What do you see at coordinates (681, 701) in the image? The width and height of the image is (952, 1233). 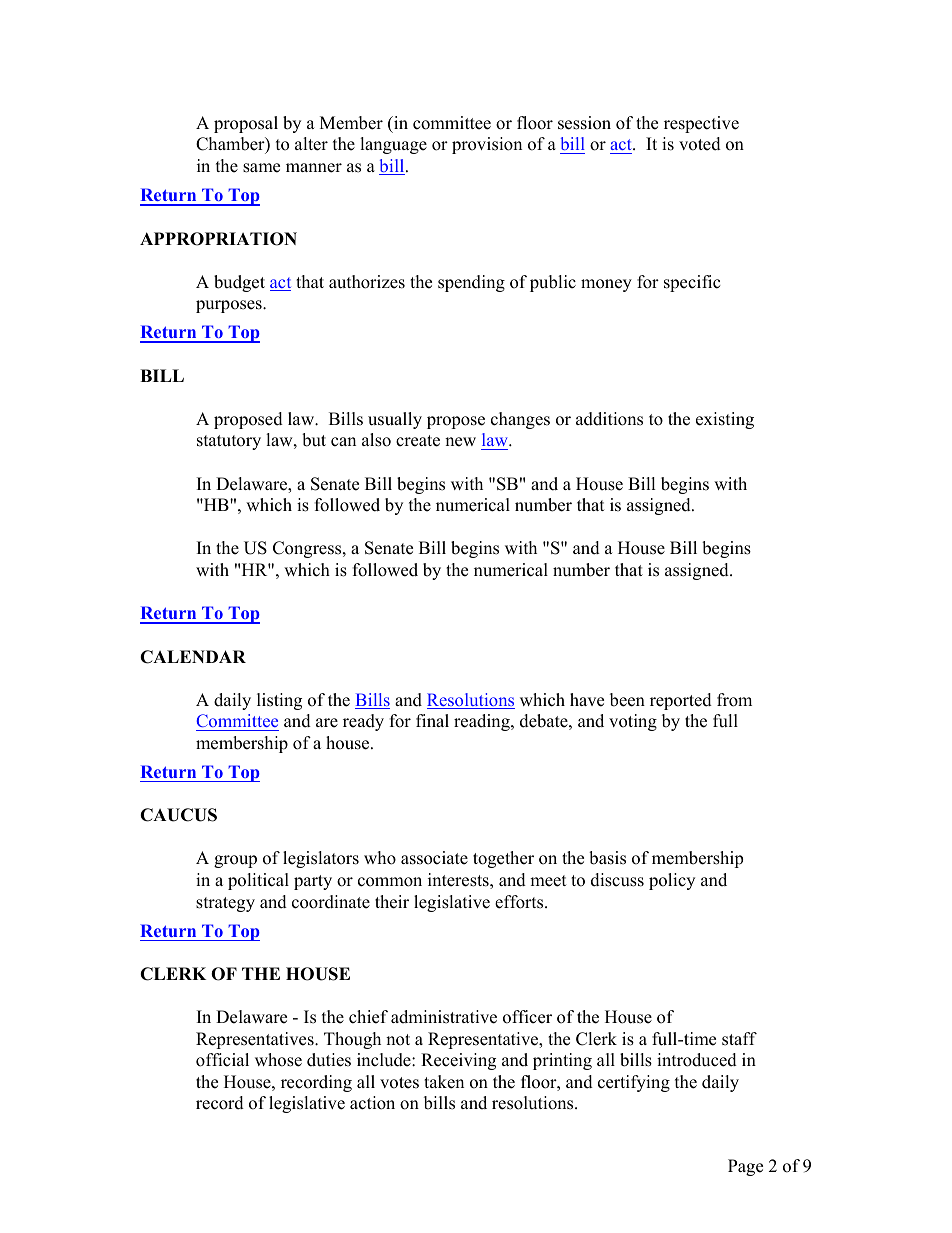 I see `reported` at bounding box center [681, 701].
